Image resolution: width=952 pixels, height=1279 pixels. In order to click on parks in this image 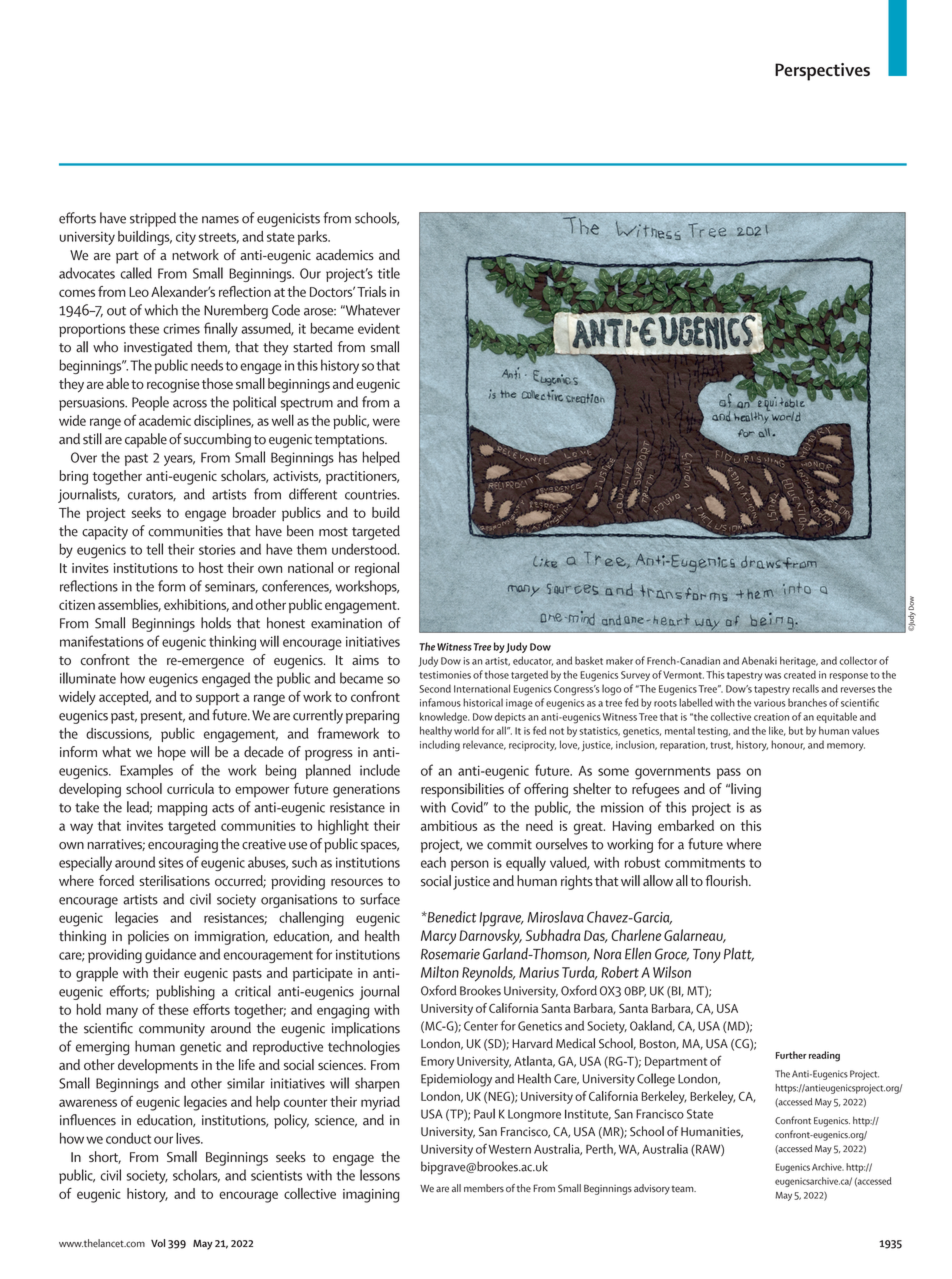, I will do `click(314, 238)`.
